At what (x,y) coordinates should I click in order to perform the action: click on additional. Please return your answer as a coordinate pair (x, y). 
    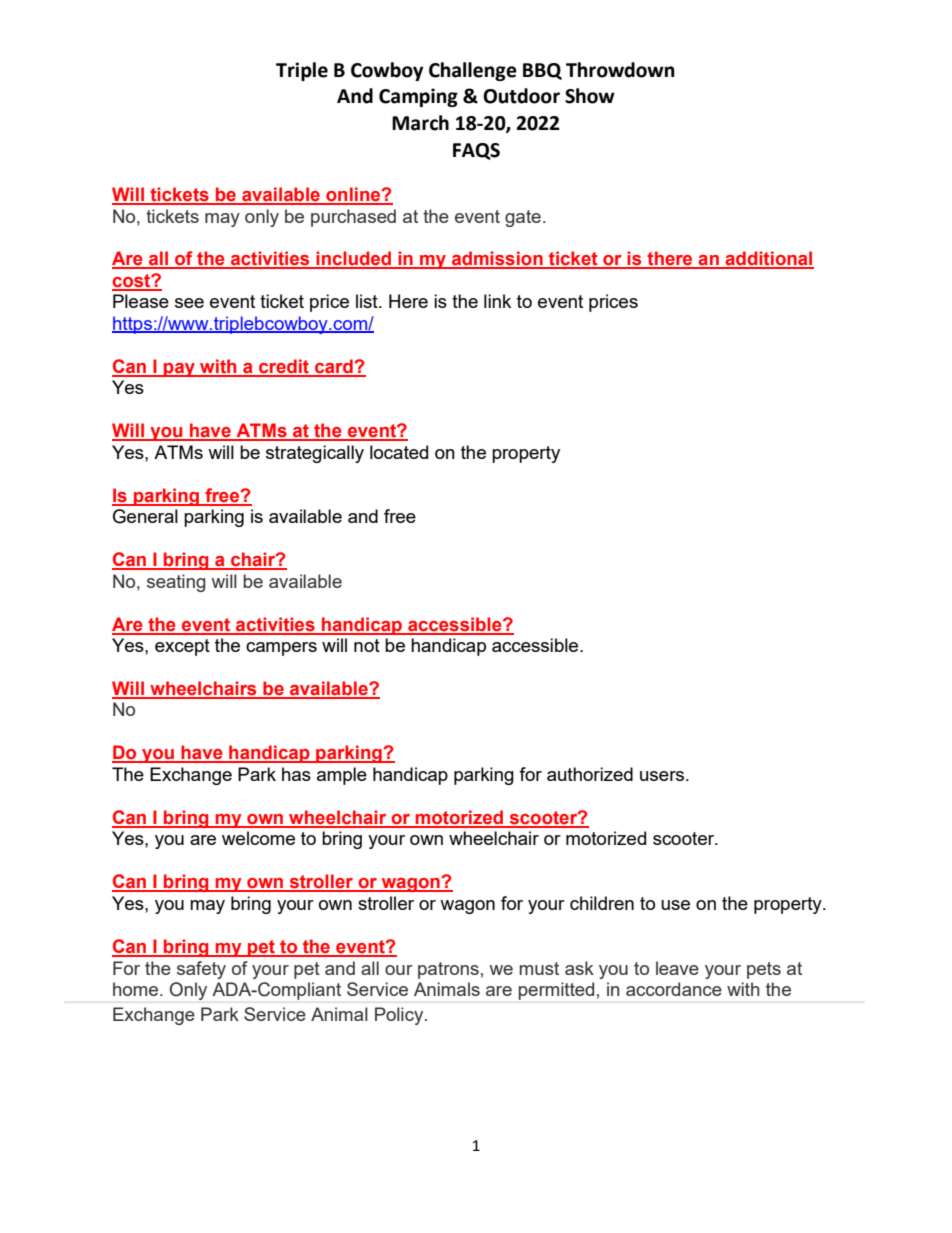
    Looking at the image, I should click on (768, 259).
